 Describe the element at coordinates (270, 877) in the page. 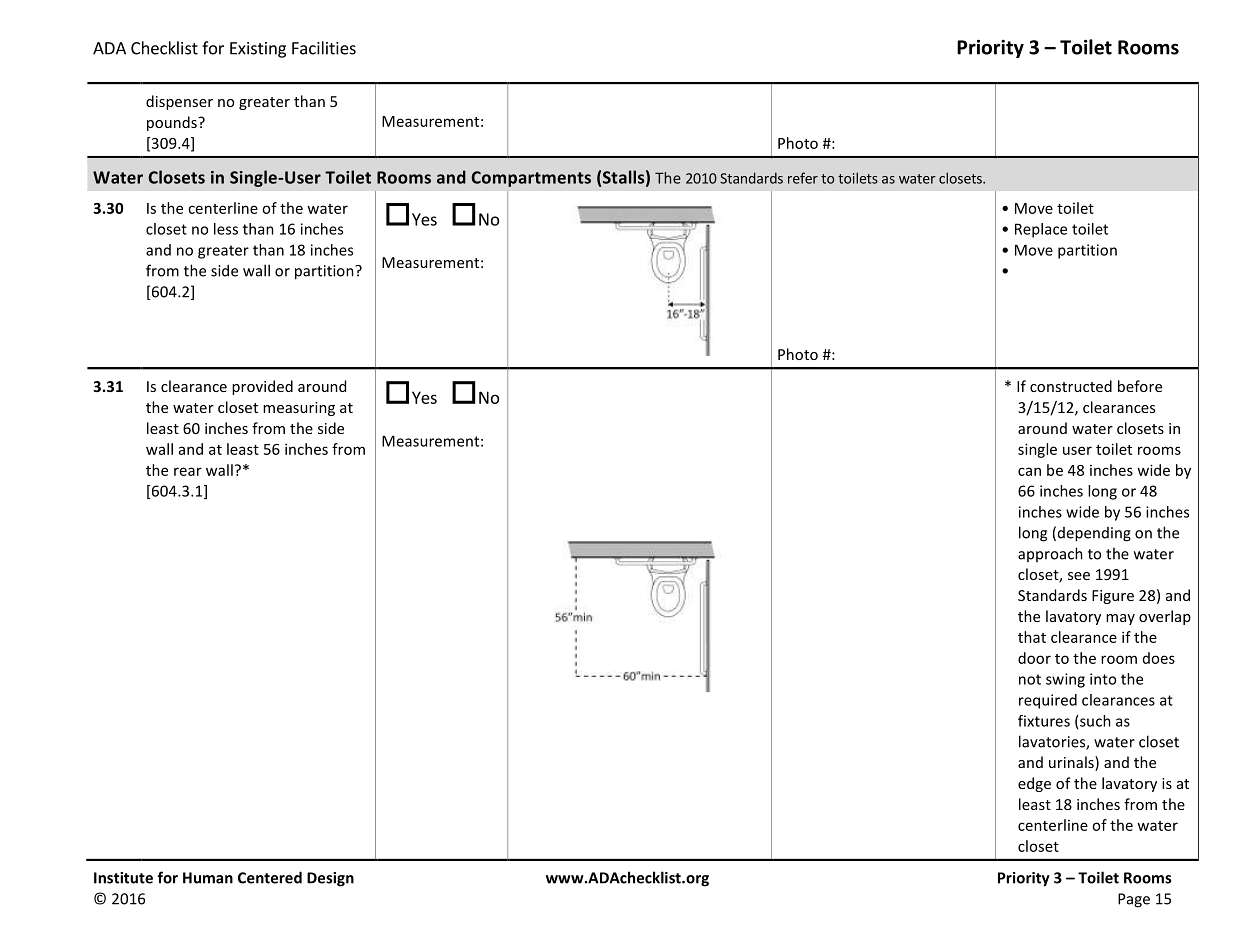

I see `Centered` at that location.
